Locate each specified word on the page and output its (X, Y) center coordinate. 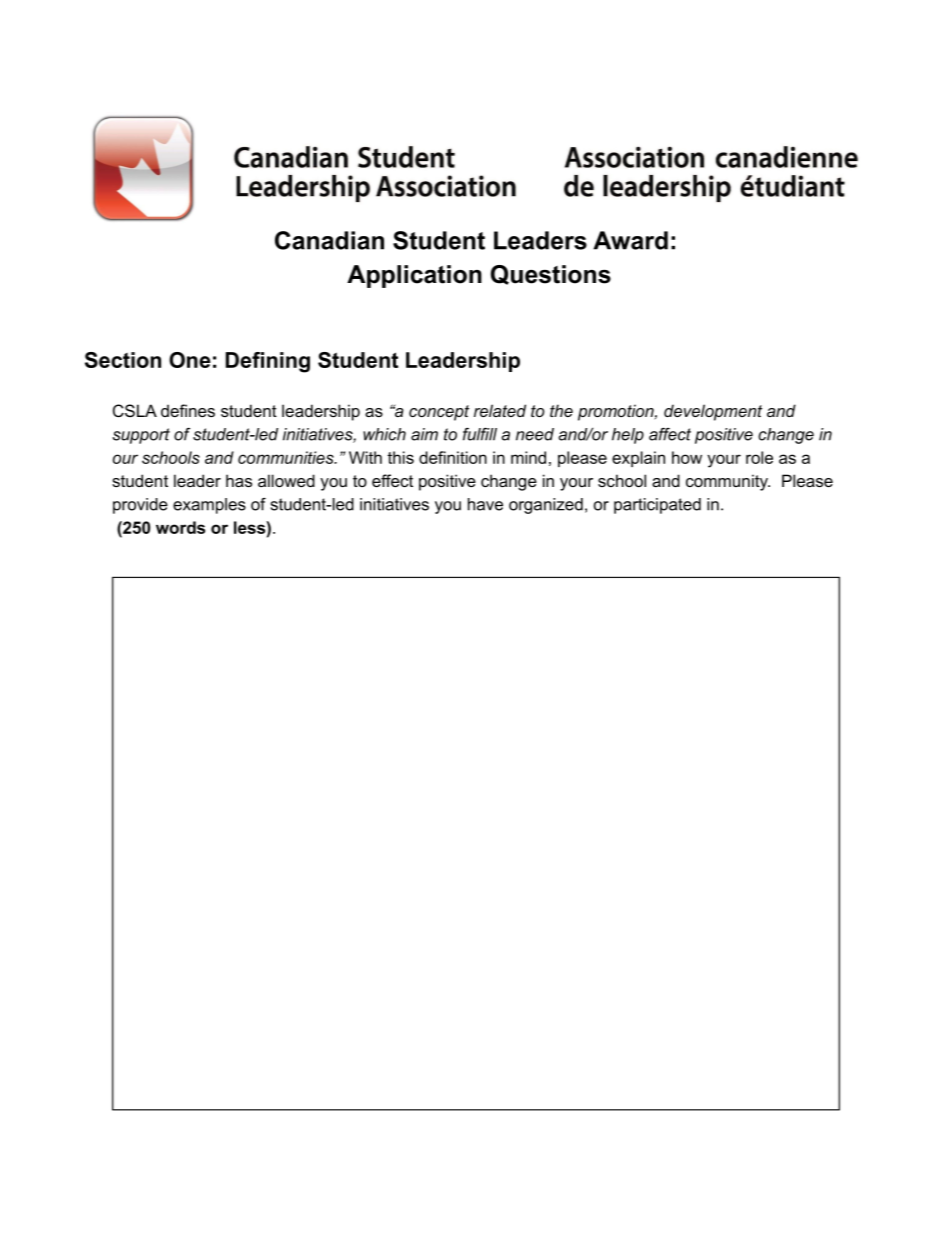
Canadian (329, 240)
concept (439, 413)
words (180, 527)
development (713, 412)
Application (414, 276)
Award (630, 240)
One (190, 360)
